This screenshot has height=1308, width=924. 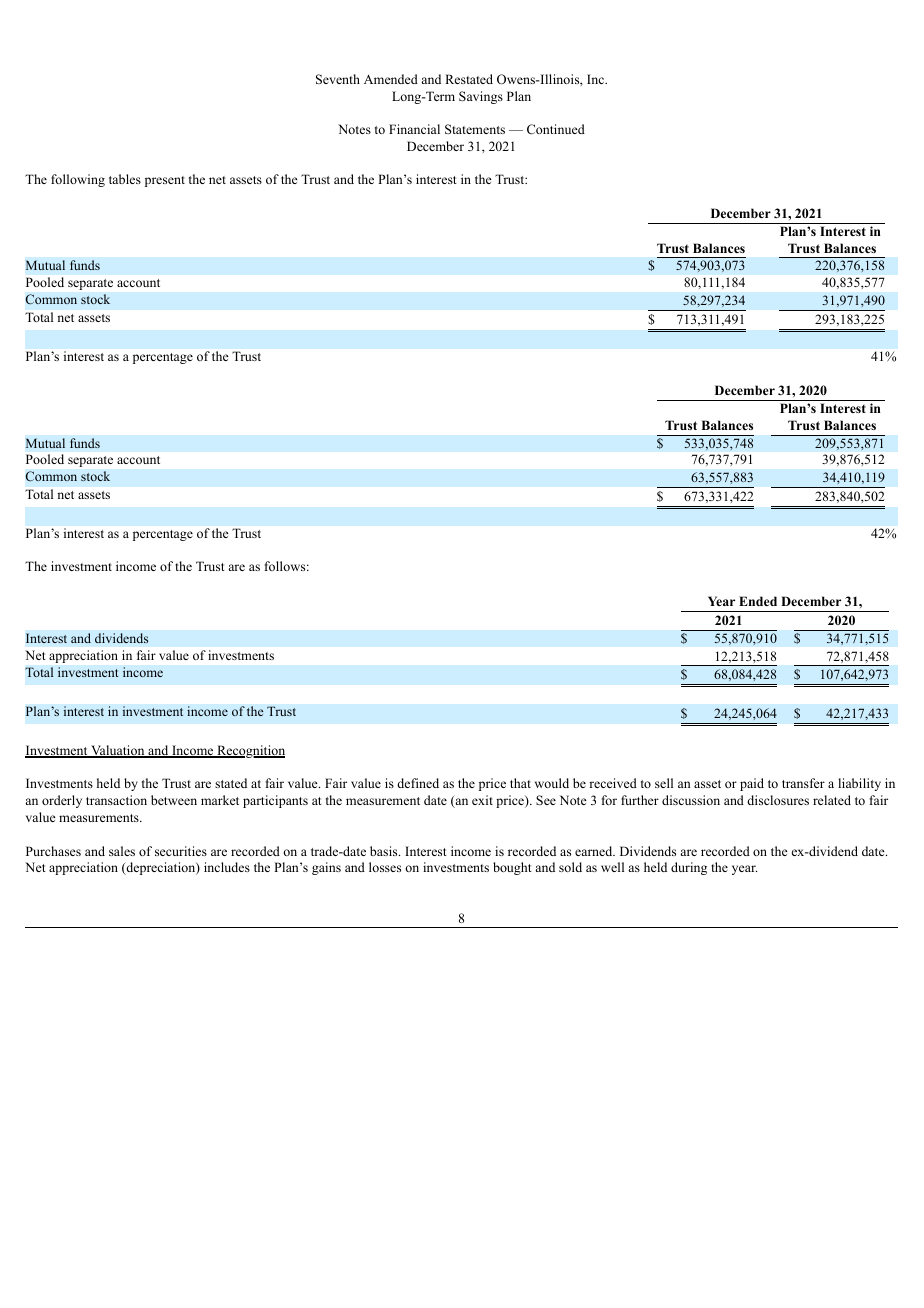 What do you see at coordinates (125, 179) in the screenshot?
I see `tables` at bounding box center [125, 179].
